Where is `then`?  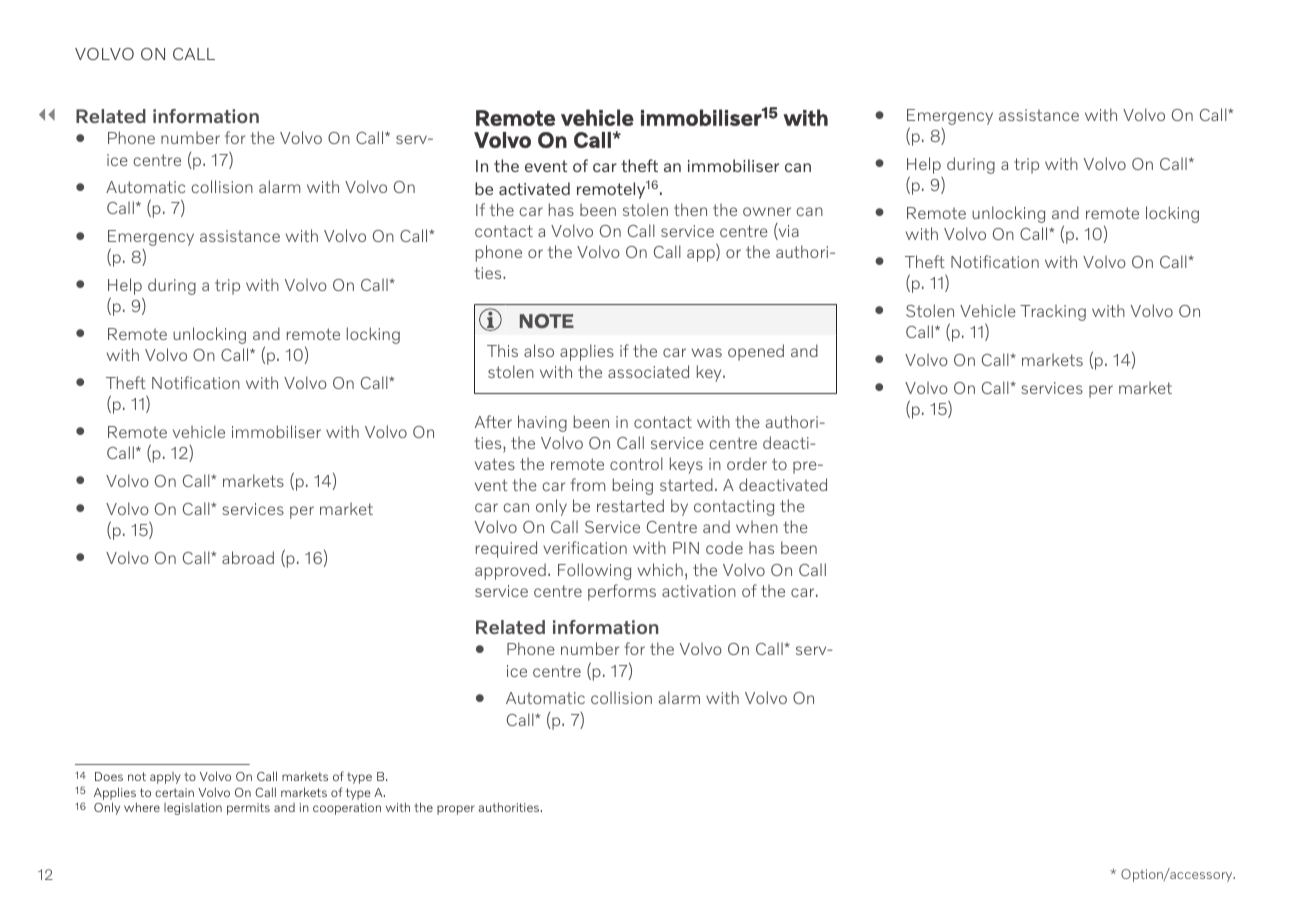 then is located at coordinates (690, 209).
